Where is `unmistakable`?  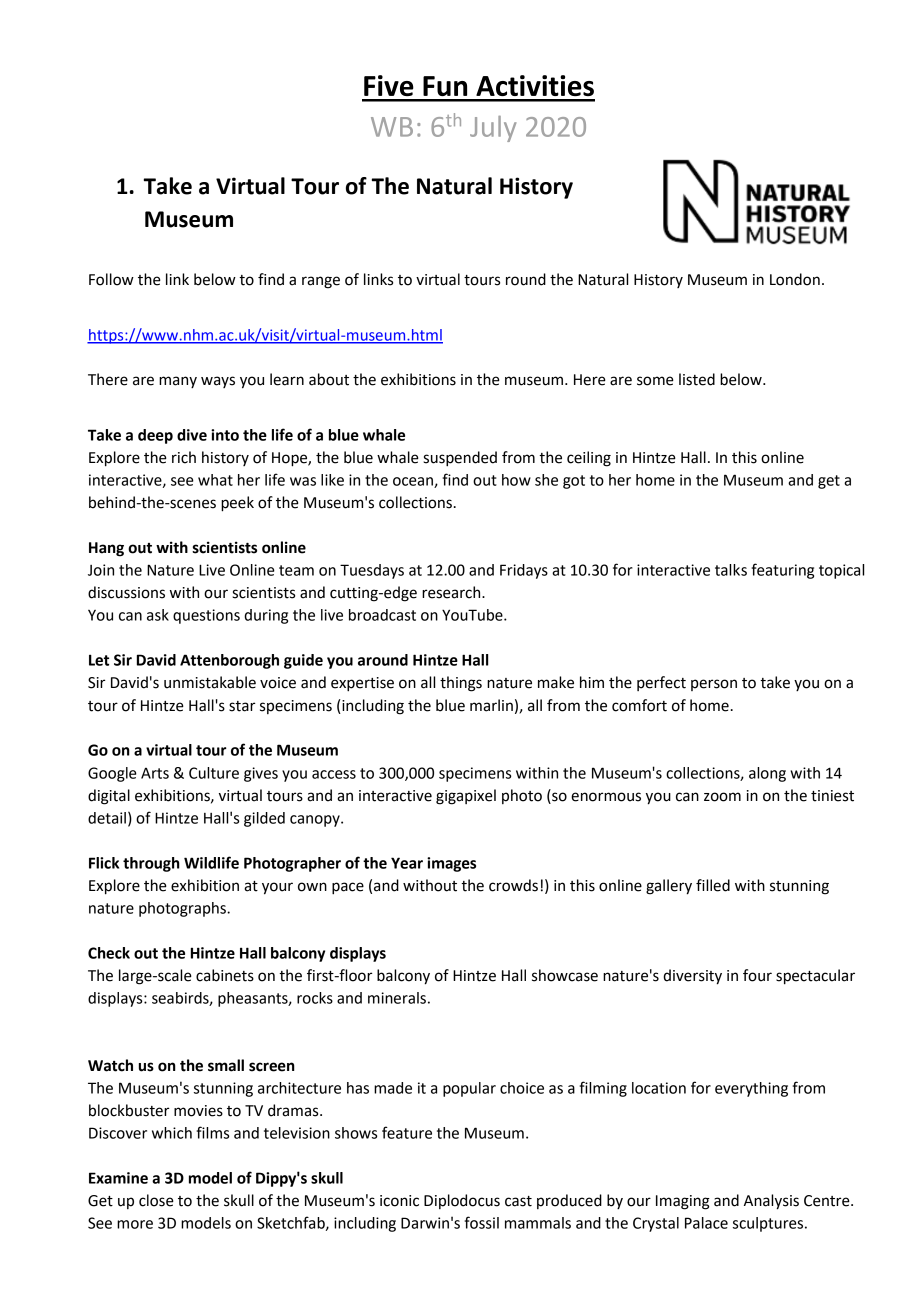
unmistakable is located at coordinates (210, 682).
